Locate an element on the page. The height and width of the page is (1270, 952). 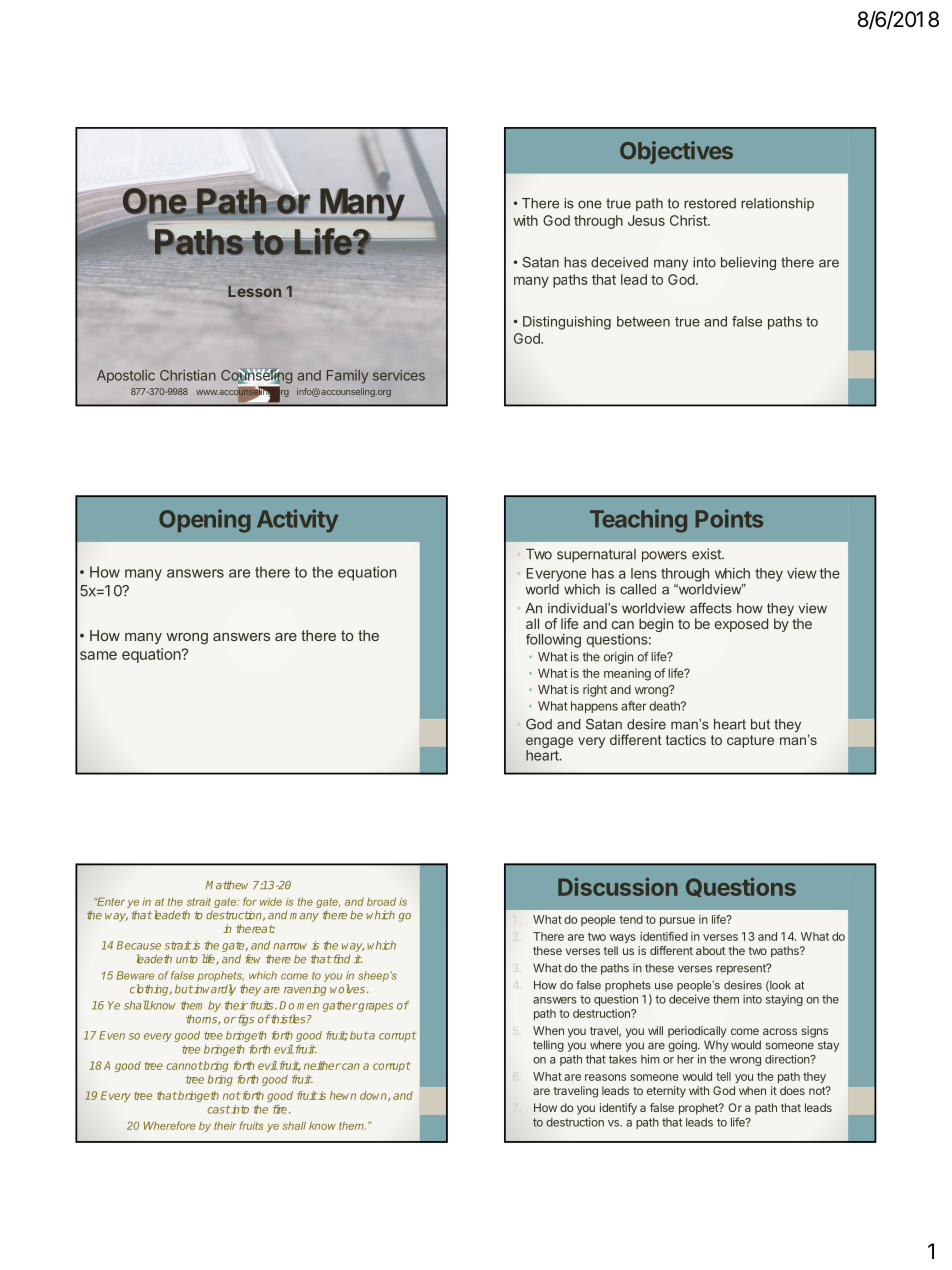
Apostolic is located at coordinates (126, 376).
